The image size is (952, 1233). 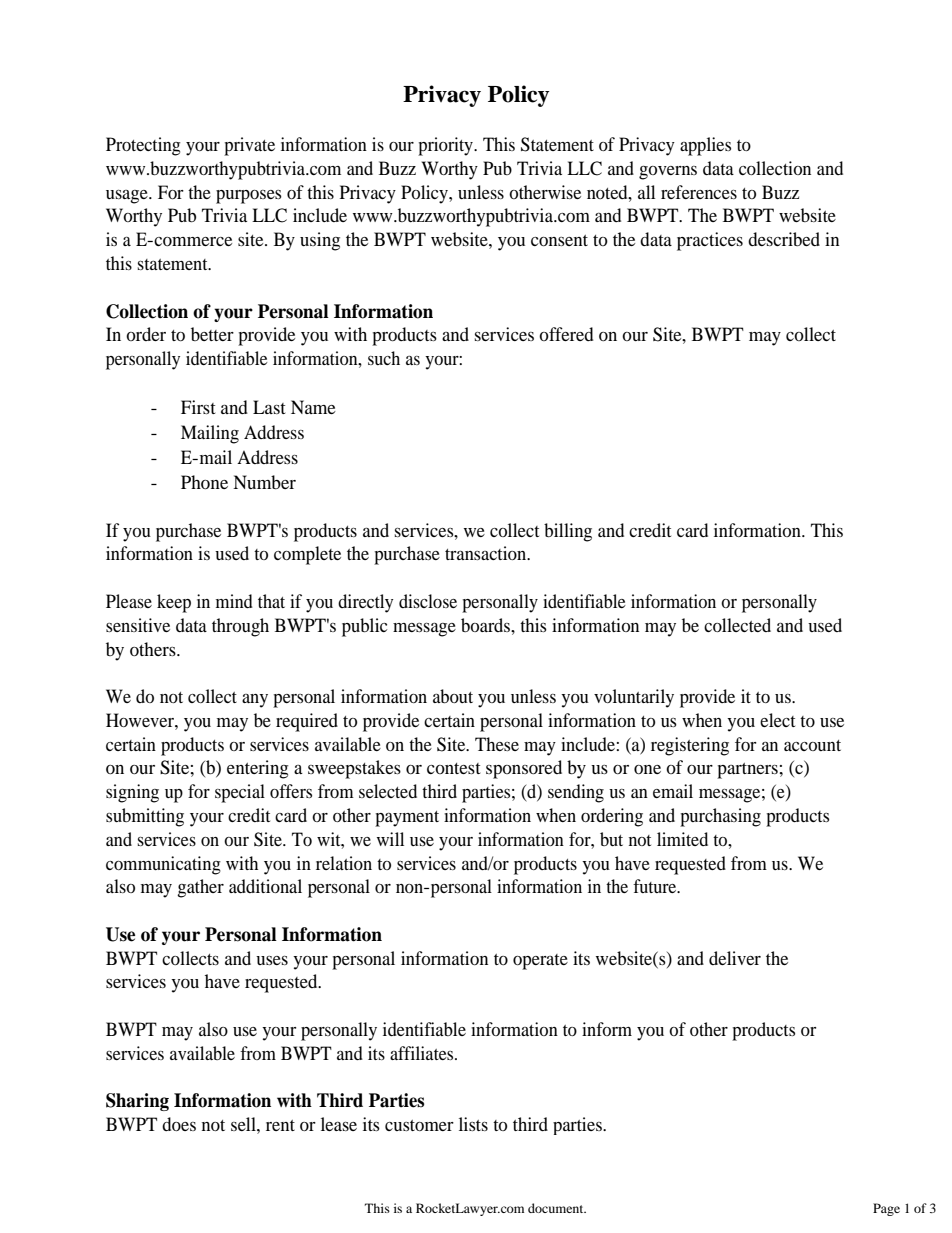 What do you see at coordinates (249, 197) in the screenshot?
I see `purposes` at bounding box center [249, 197].
